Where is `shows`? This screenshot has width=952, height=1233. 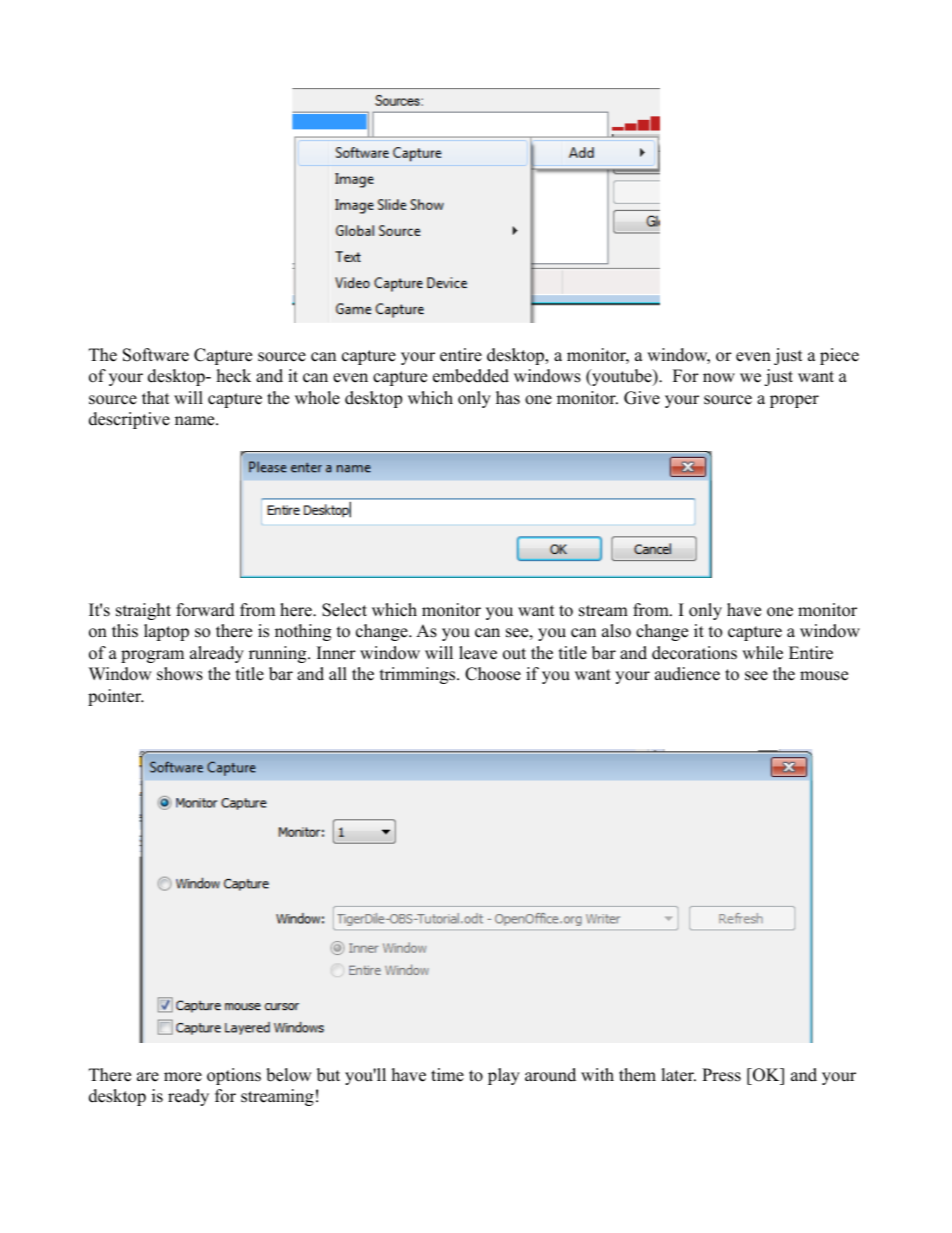 shows is located at coordinates (180, 674).
